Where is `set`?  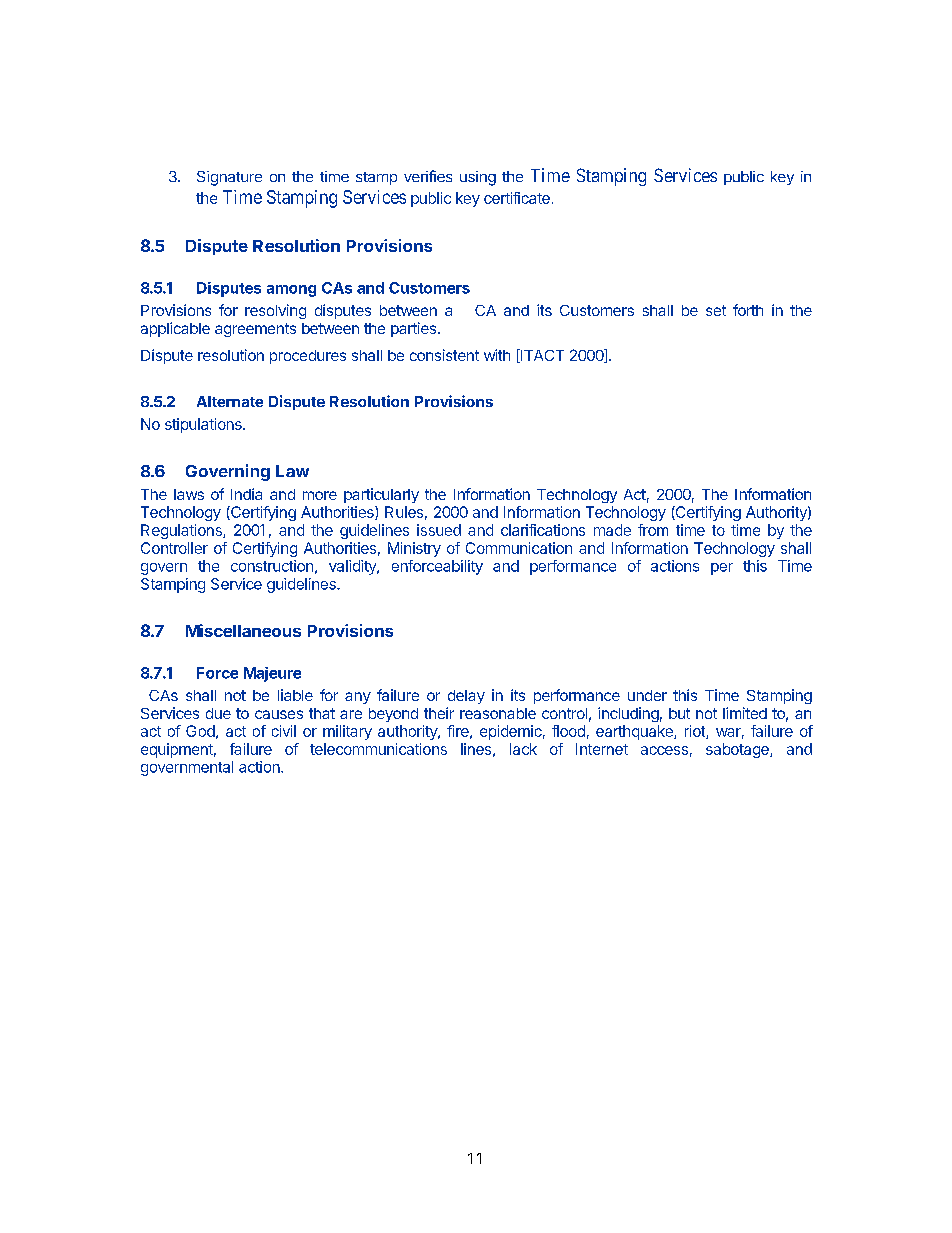 set is located at coordinates (716, 310).
